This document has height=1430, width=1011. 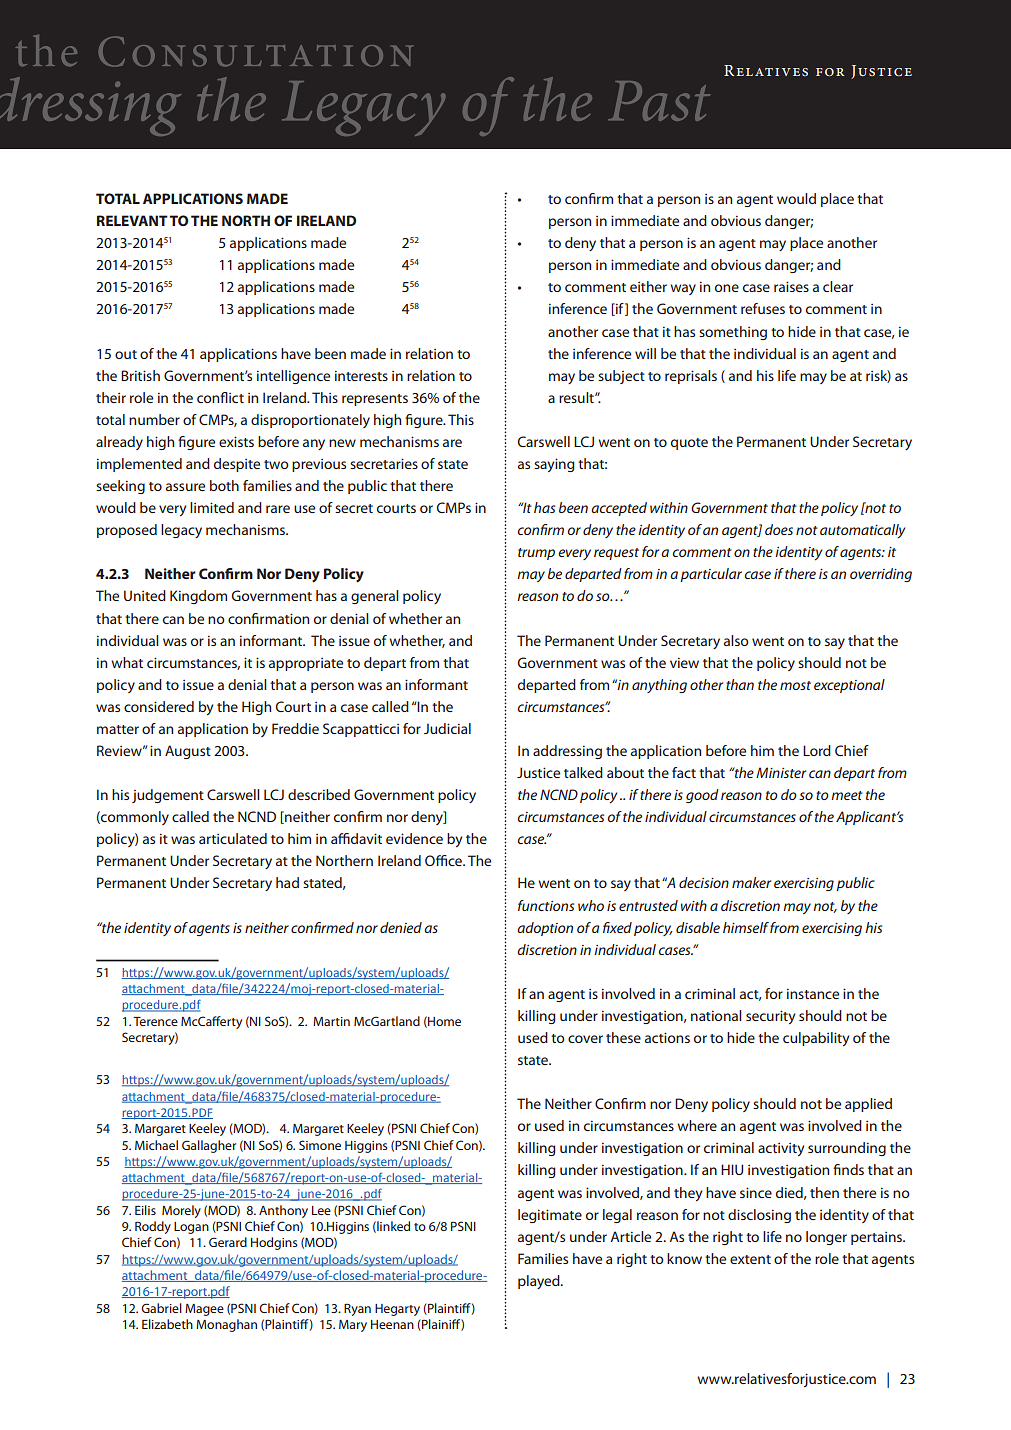 What do you see at coordinates (540, 1282) in the document?
I see `played` at bounding box center [540, 1282].
